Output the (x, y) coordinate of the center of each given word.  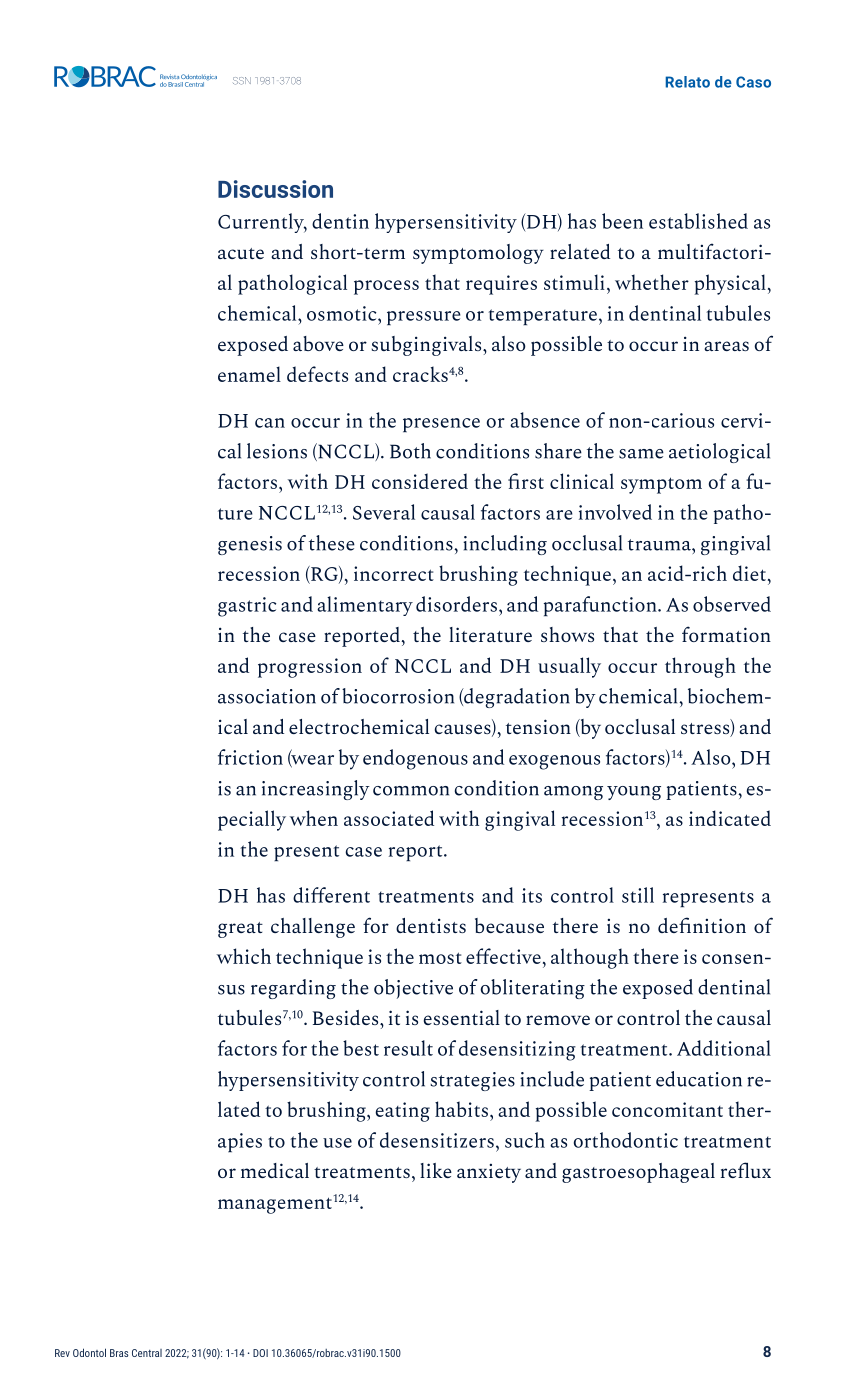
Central (147, 1353)
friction (250, 757)
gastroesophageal (638, 1173)
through (700, 667)
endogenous (415, 759)
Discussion (275, 189)
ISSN (242, 81)
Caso (753, 82)
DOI (260, 1353)
